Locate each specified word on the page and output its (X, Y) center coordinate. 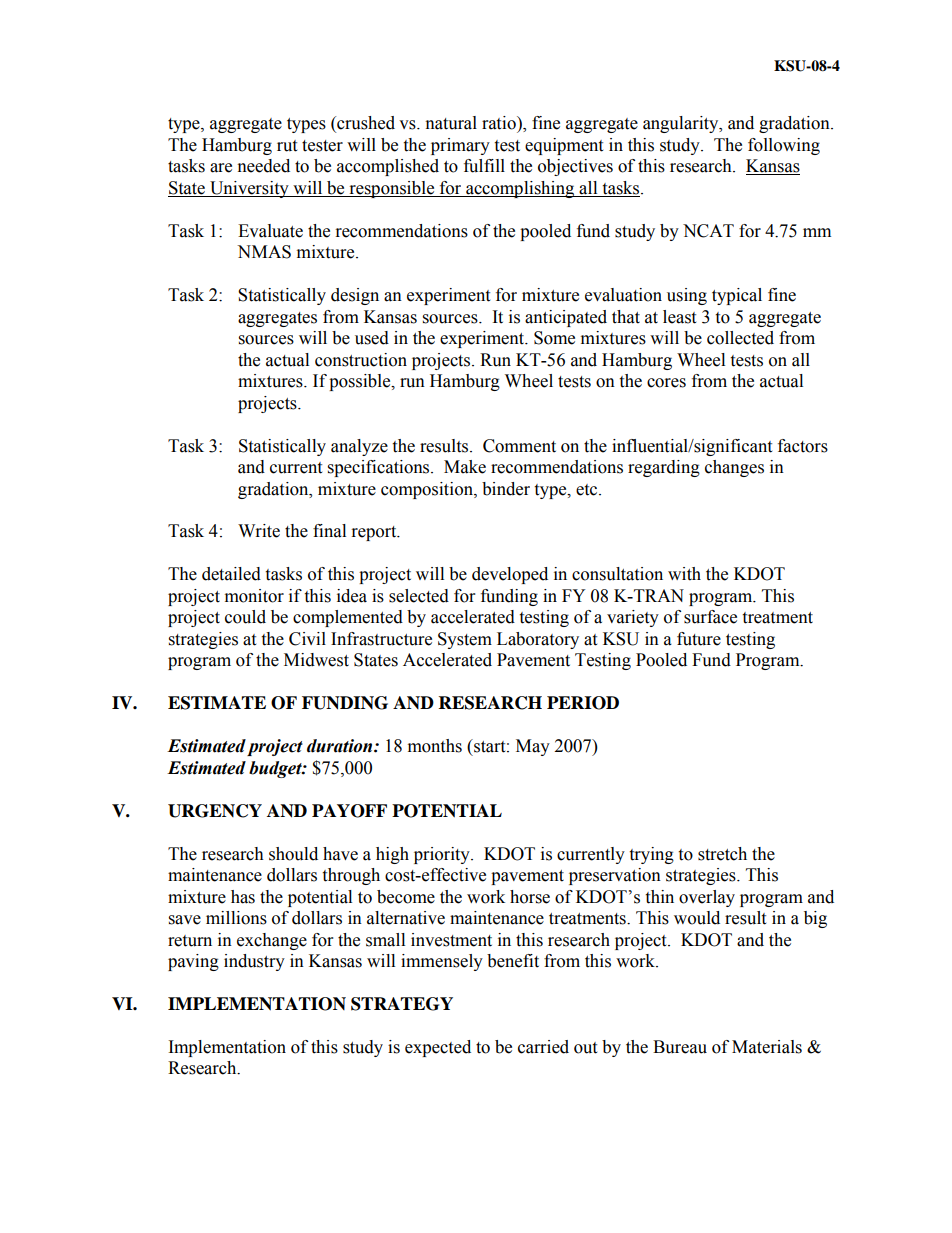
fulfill (484, 166)
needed (264, 166)
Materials (767, 1047)
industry (254, 962)
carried (543, 1047)
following (784, 146)
